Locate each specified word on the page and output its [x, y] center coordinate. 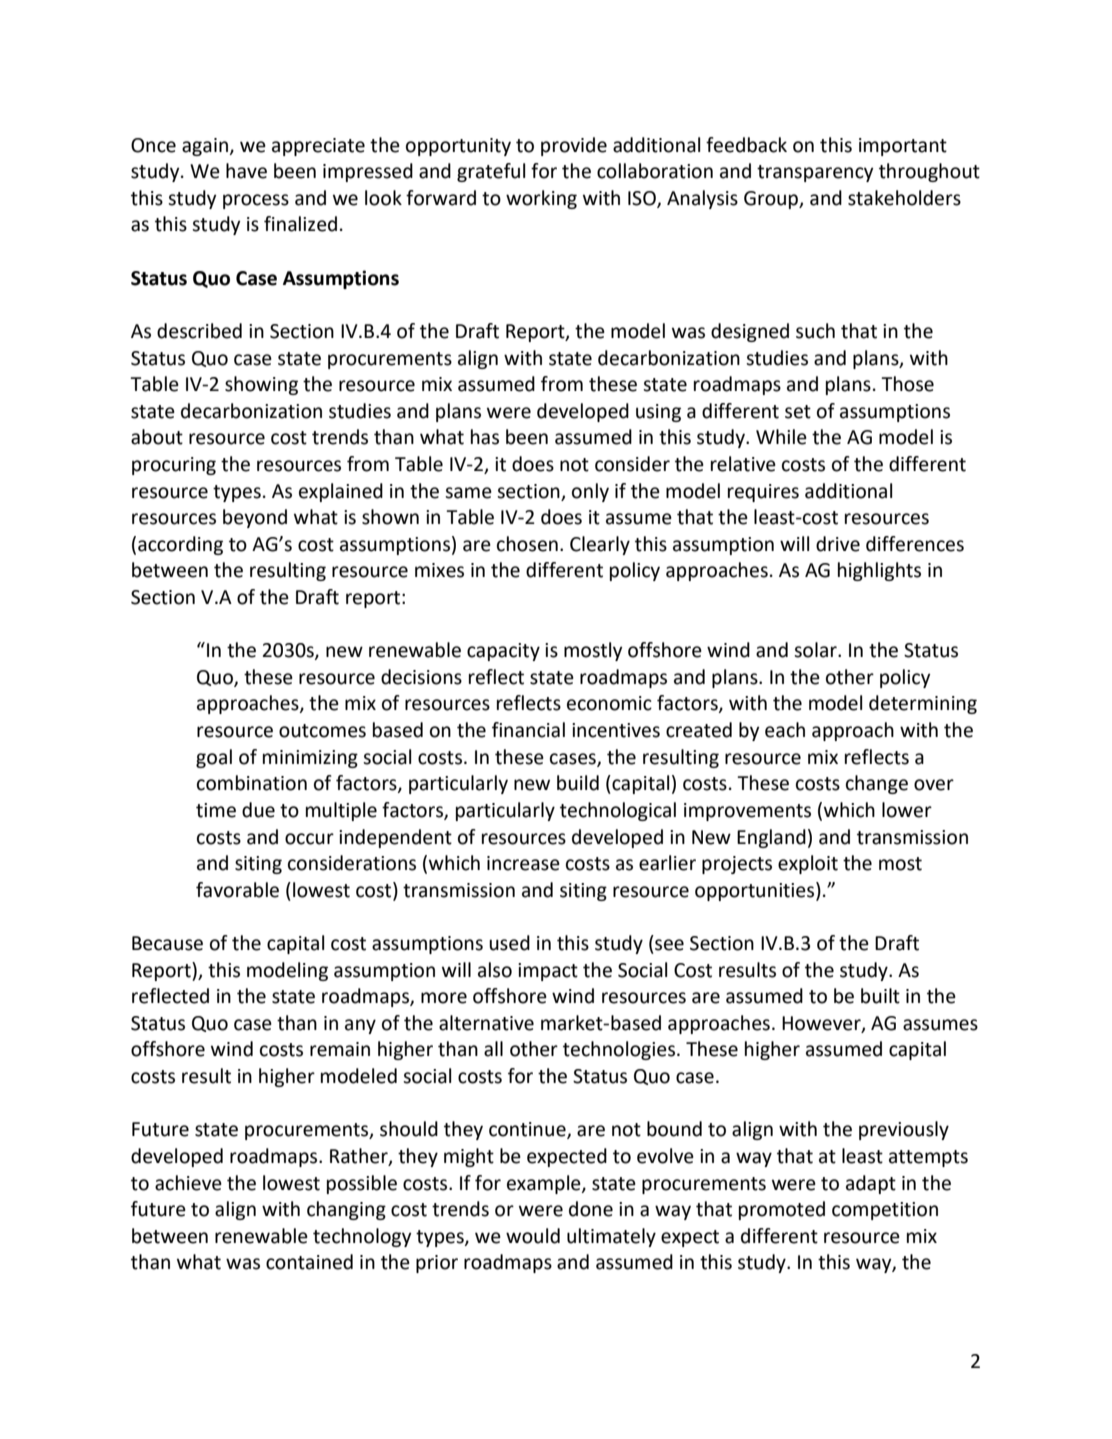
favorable [237, 890]
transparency [815, 173]
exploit [808, 864]
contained [309, 1262]
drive [838, 544]
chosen [527, 544]
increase [523, 863]
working [541, 199]
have [246, 171]
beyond [255, 518]
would [533, 1236]
